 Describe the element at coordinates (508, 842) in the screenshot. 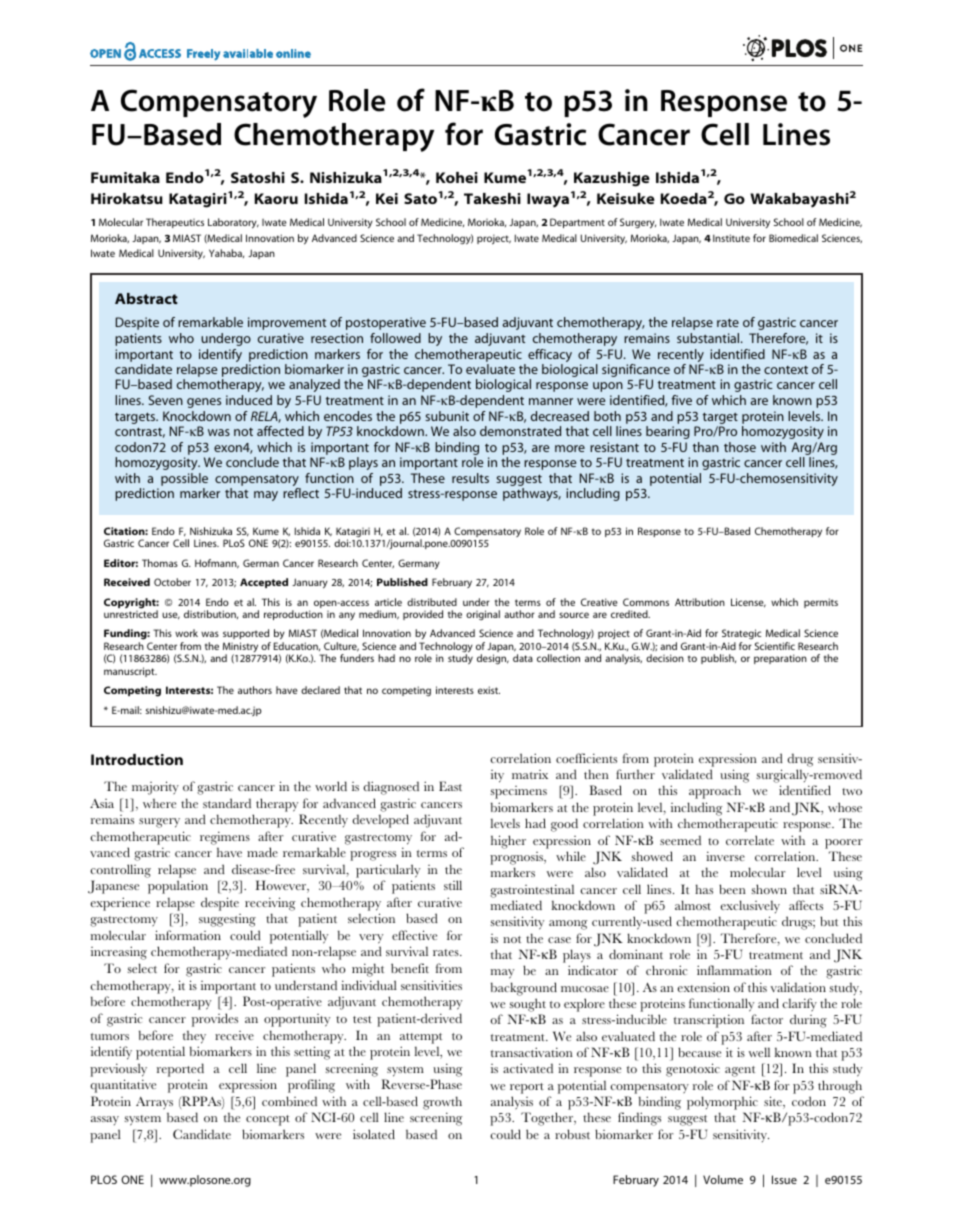

I see `higher` at that location.
